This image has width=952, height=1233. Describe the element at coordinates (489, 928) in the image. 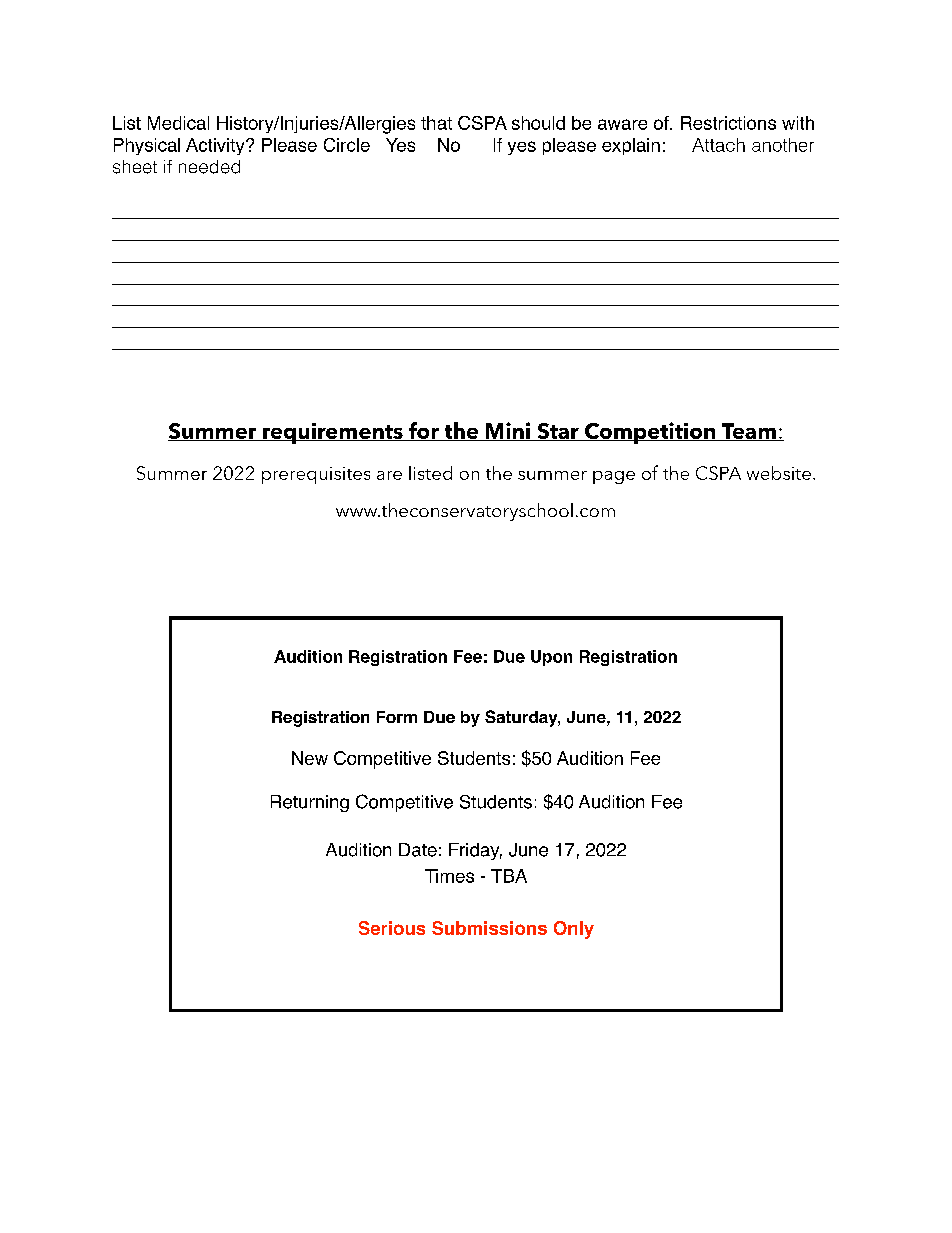

I see `Submissions` at that location.
